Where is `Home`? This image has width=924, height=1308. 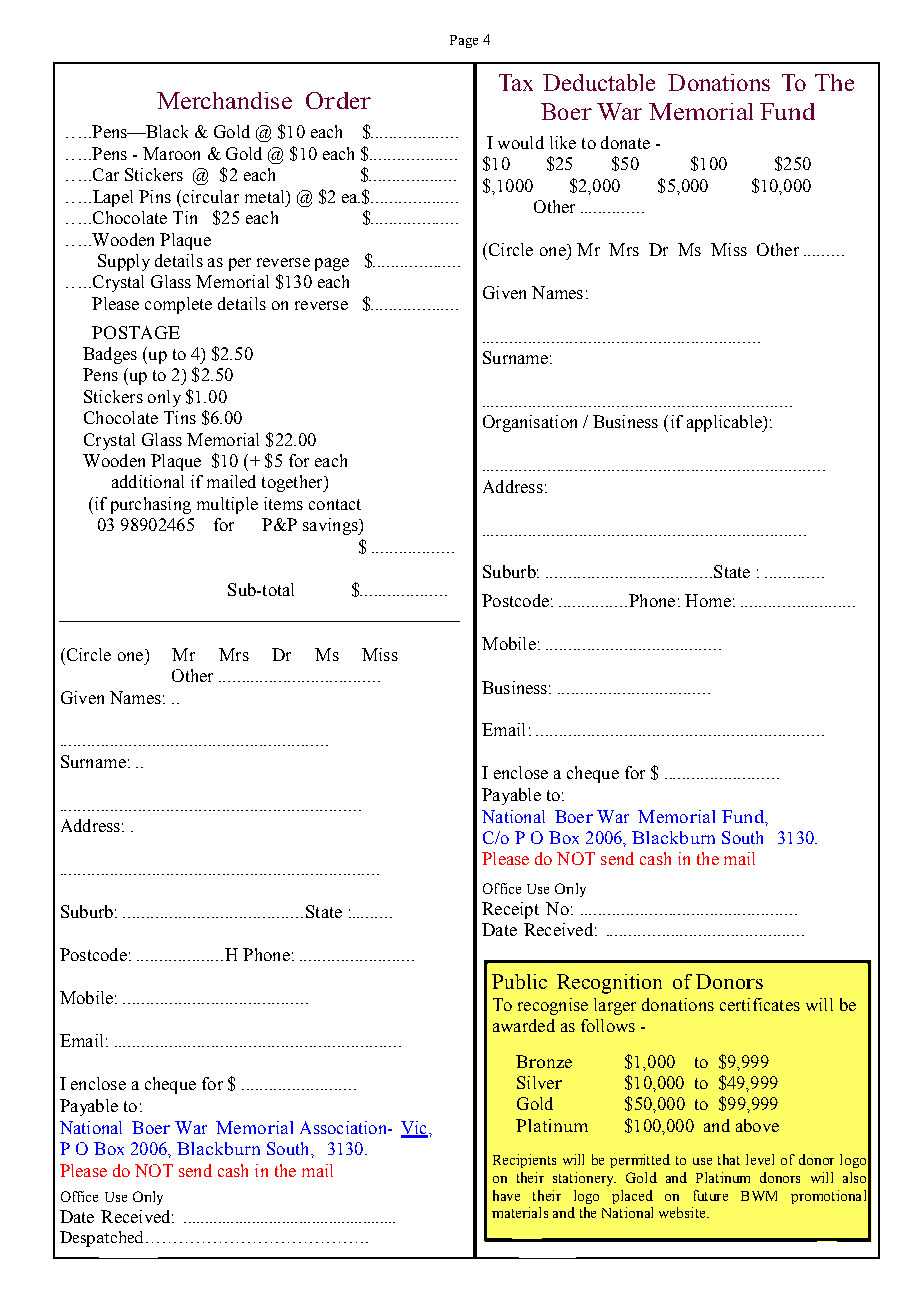
Home is located at coordinates (708, 600).
